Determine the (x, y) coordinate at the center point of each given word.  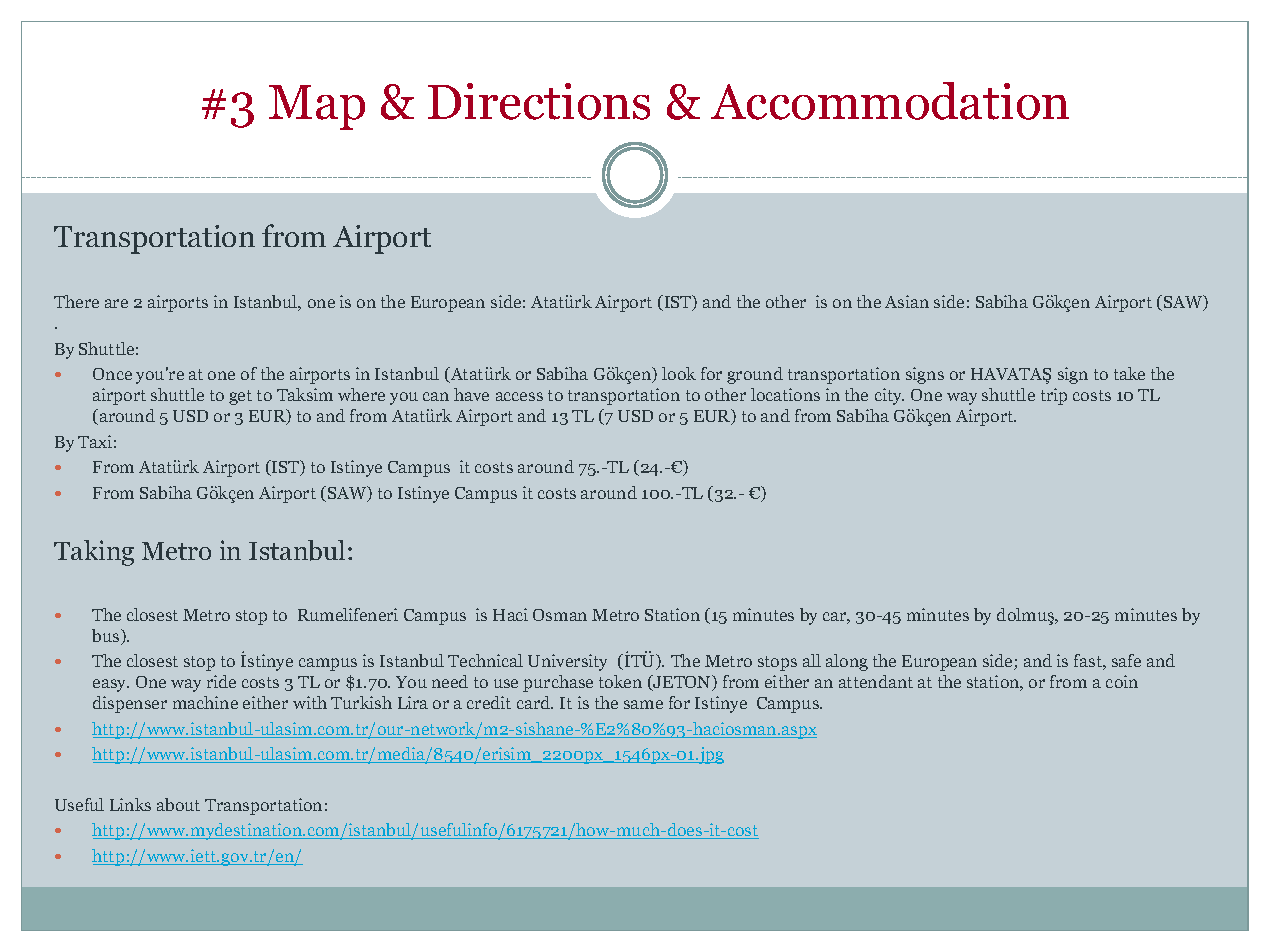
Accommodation (890, 101)
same (643, 704)
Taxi (95, 441)
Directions (539, 101)
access (519, 396)
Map (317, 107)
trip (1054, 396)
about (178, 804)
